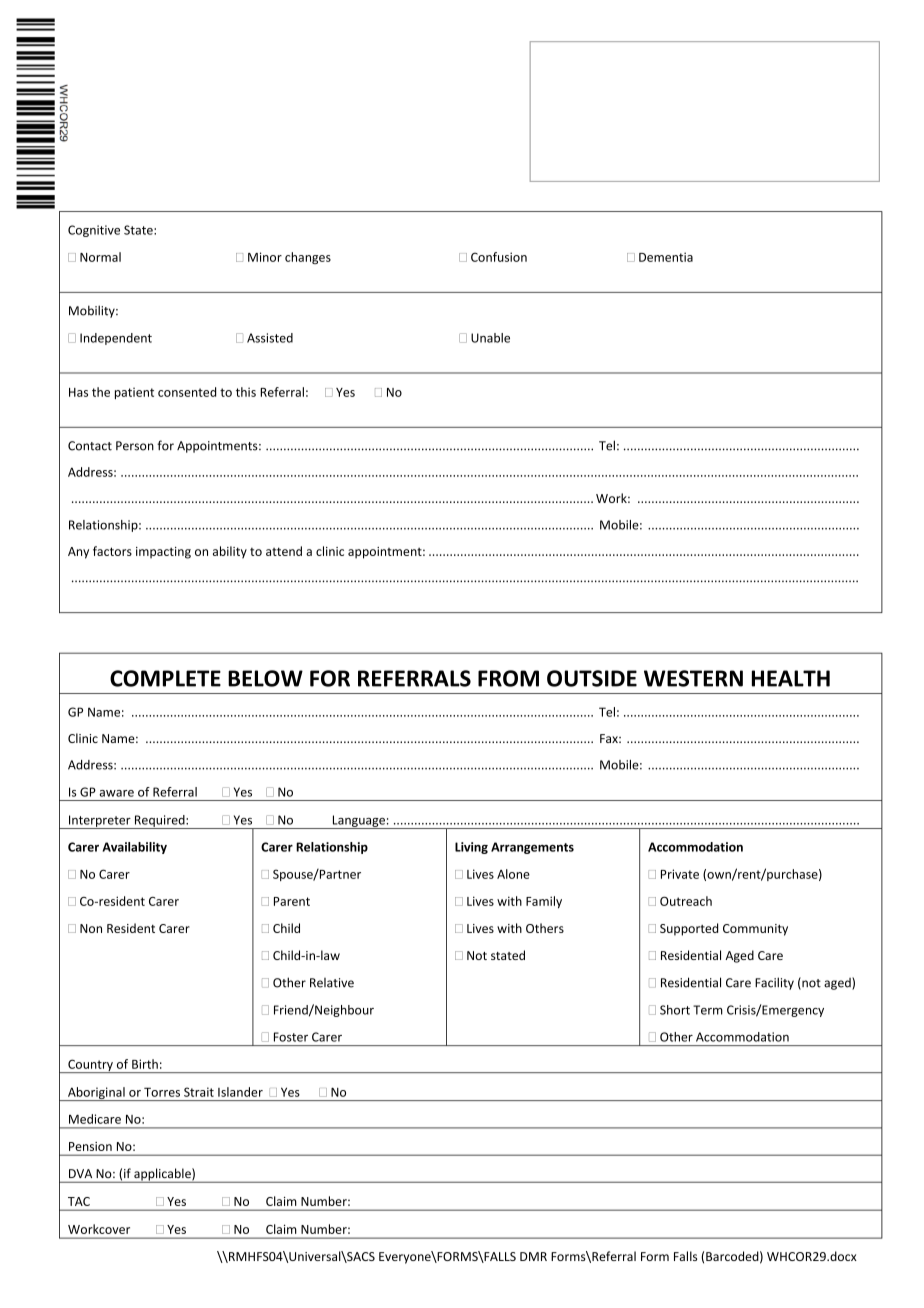 Image resolution: width=924 pixels, height=1308 pixels. What do you see at coordinates (100, 257) in the page?
I see `Normal` at bounding box center [100, 257].
